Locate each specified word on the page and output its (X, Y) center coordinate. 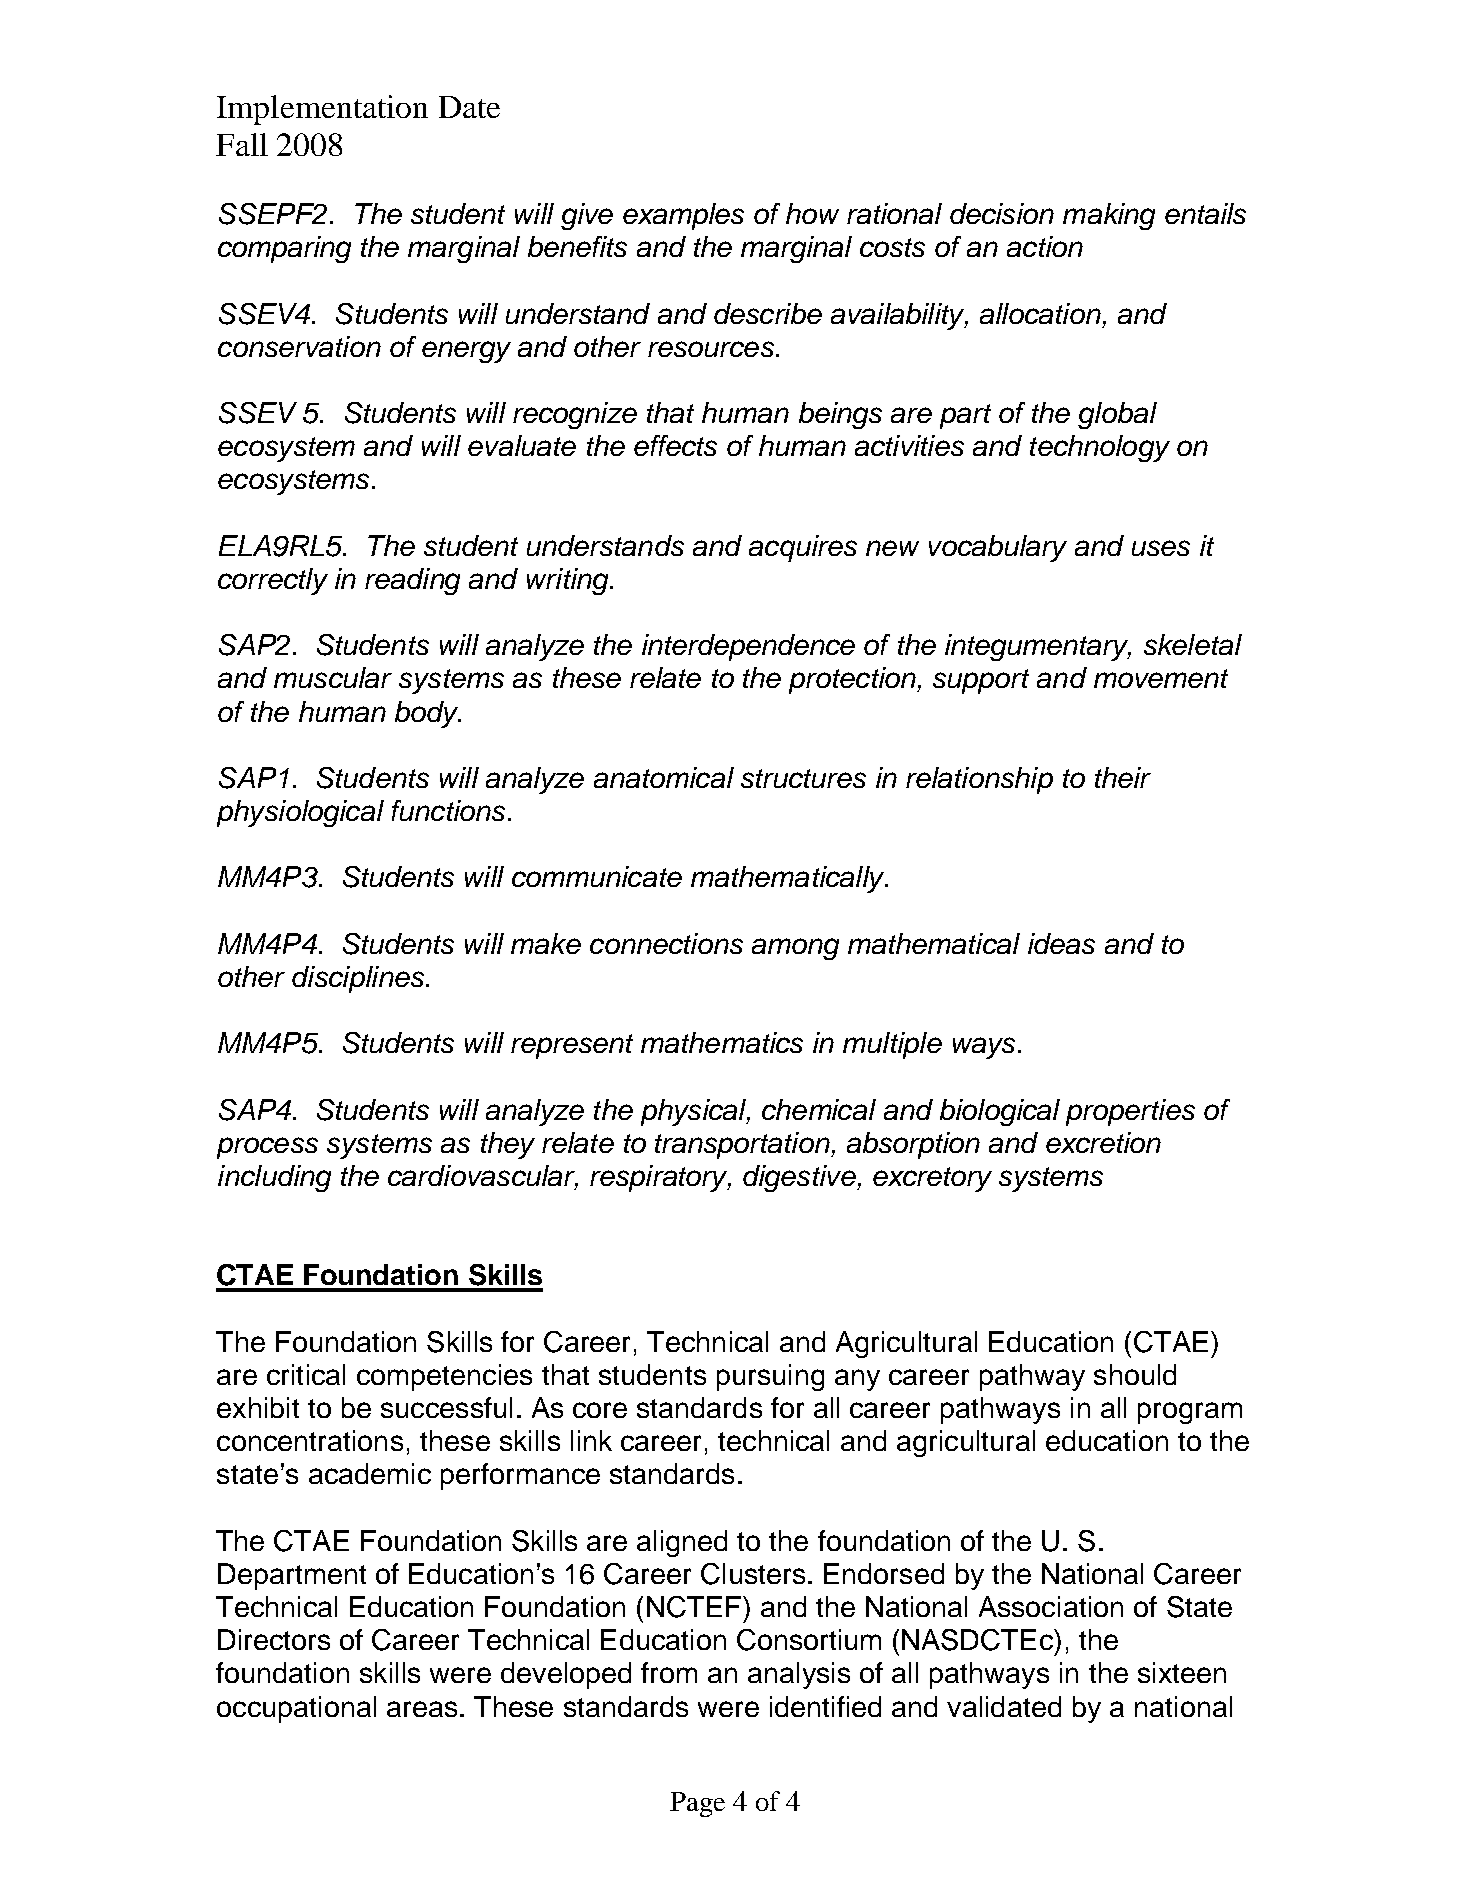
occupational (296, 1709)
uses (1161, 548)
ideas (1061, 943)
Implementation (322, 110)
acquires (803, 548)
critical (306, 1374)
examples (683, 216)
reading (412, 581)
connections (666, 943)
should (1135, 1374)
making (1109, 216)
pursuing (770, 1377)
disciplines (358, 979)
